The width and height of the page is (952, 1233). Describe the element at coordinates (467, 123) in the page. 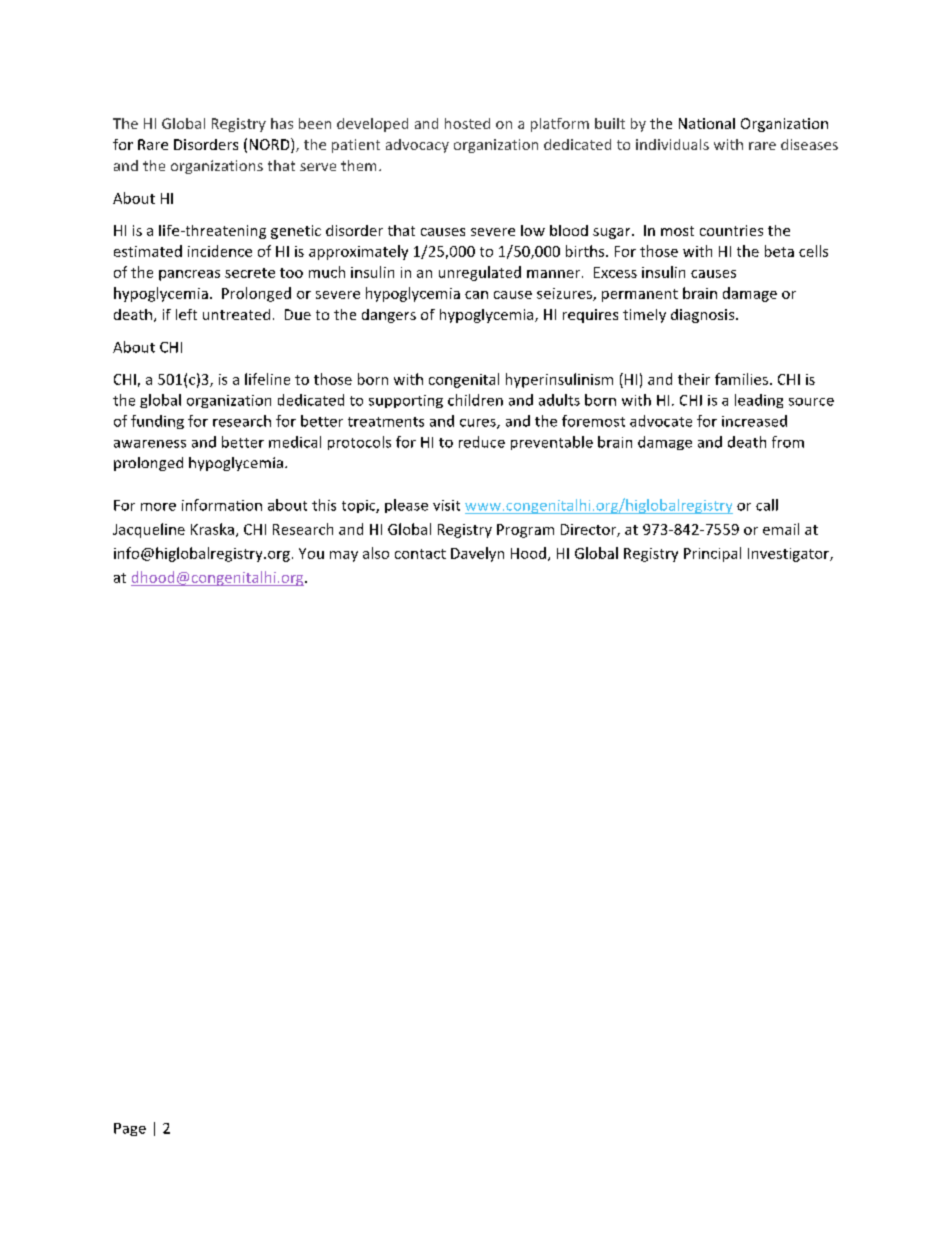

I see `hosted` at that location.
